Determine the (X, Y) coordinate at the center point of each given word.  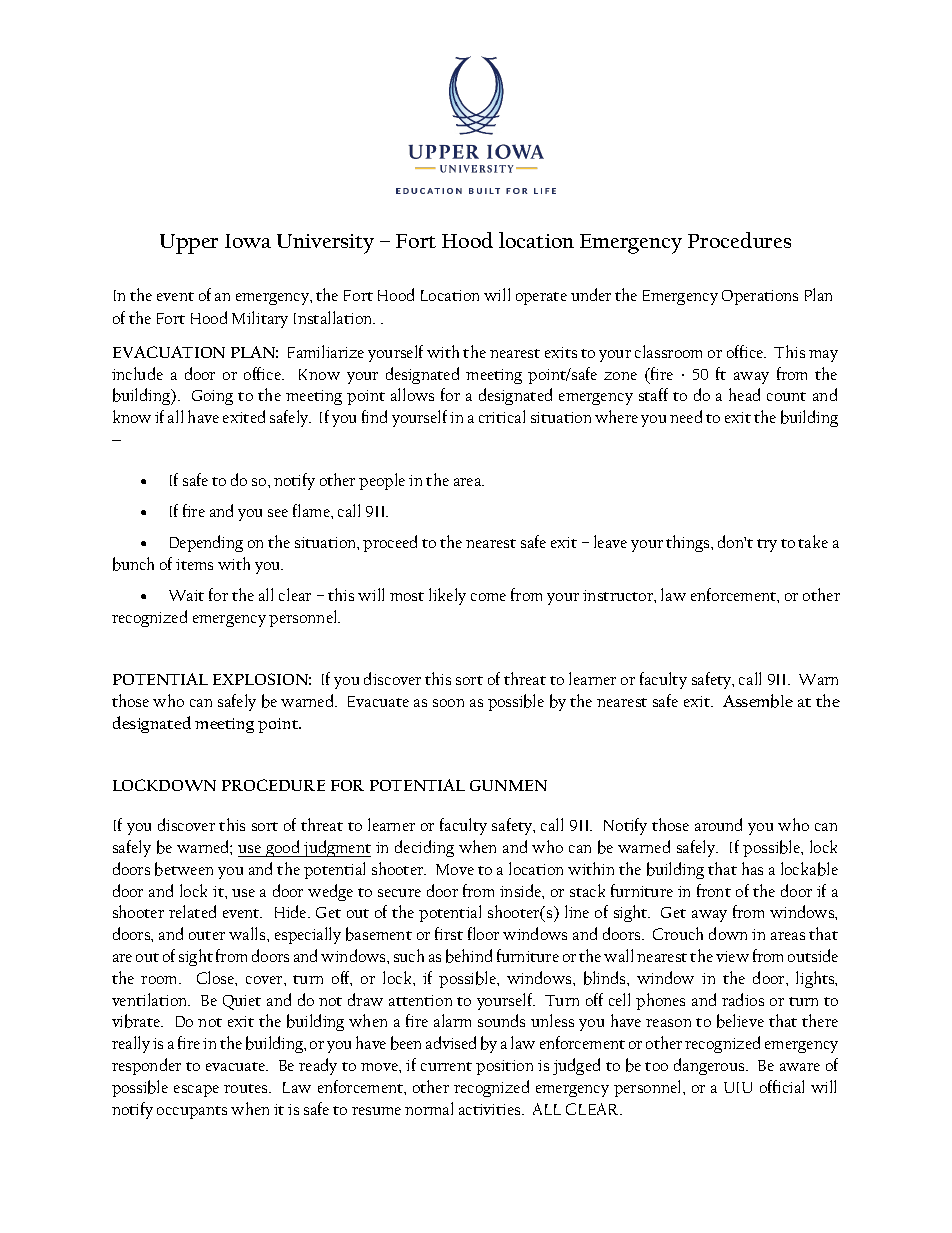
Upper (189, 244)
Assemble (758, 701)
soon (448, 703)
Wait (186, 595)
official (782, 1086)
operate (541, 298)
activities (491, 1109)
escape (196, 1091)
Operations (760, 297)
